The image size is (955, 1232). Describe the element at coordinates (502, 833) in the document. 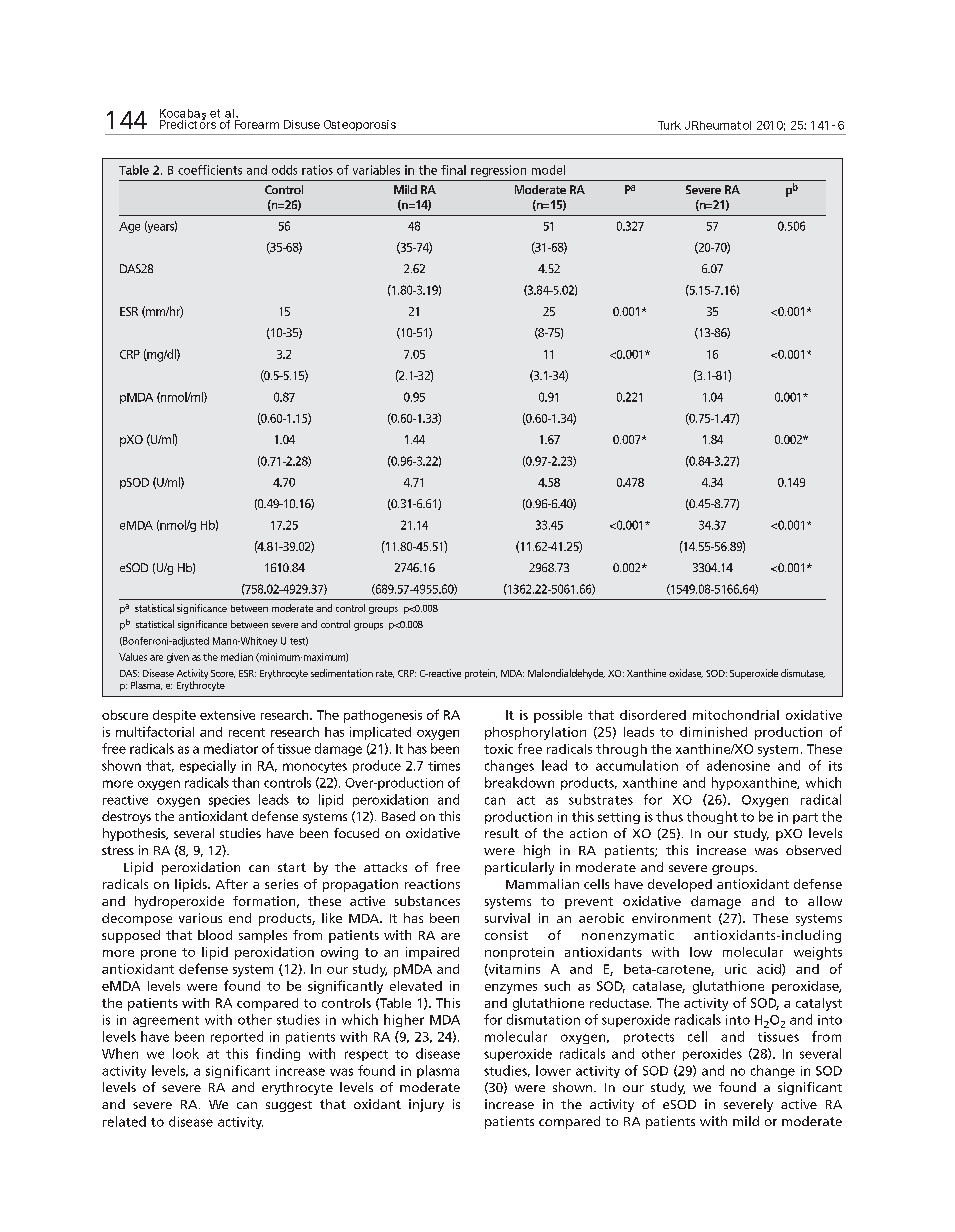

I see `result` at that location.
